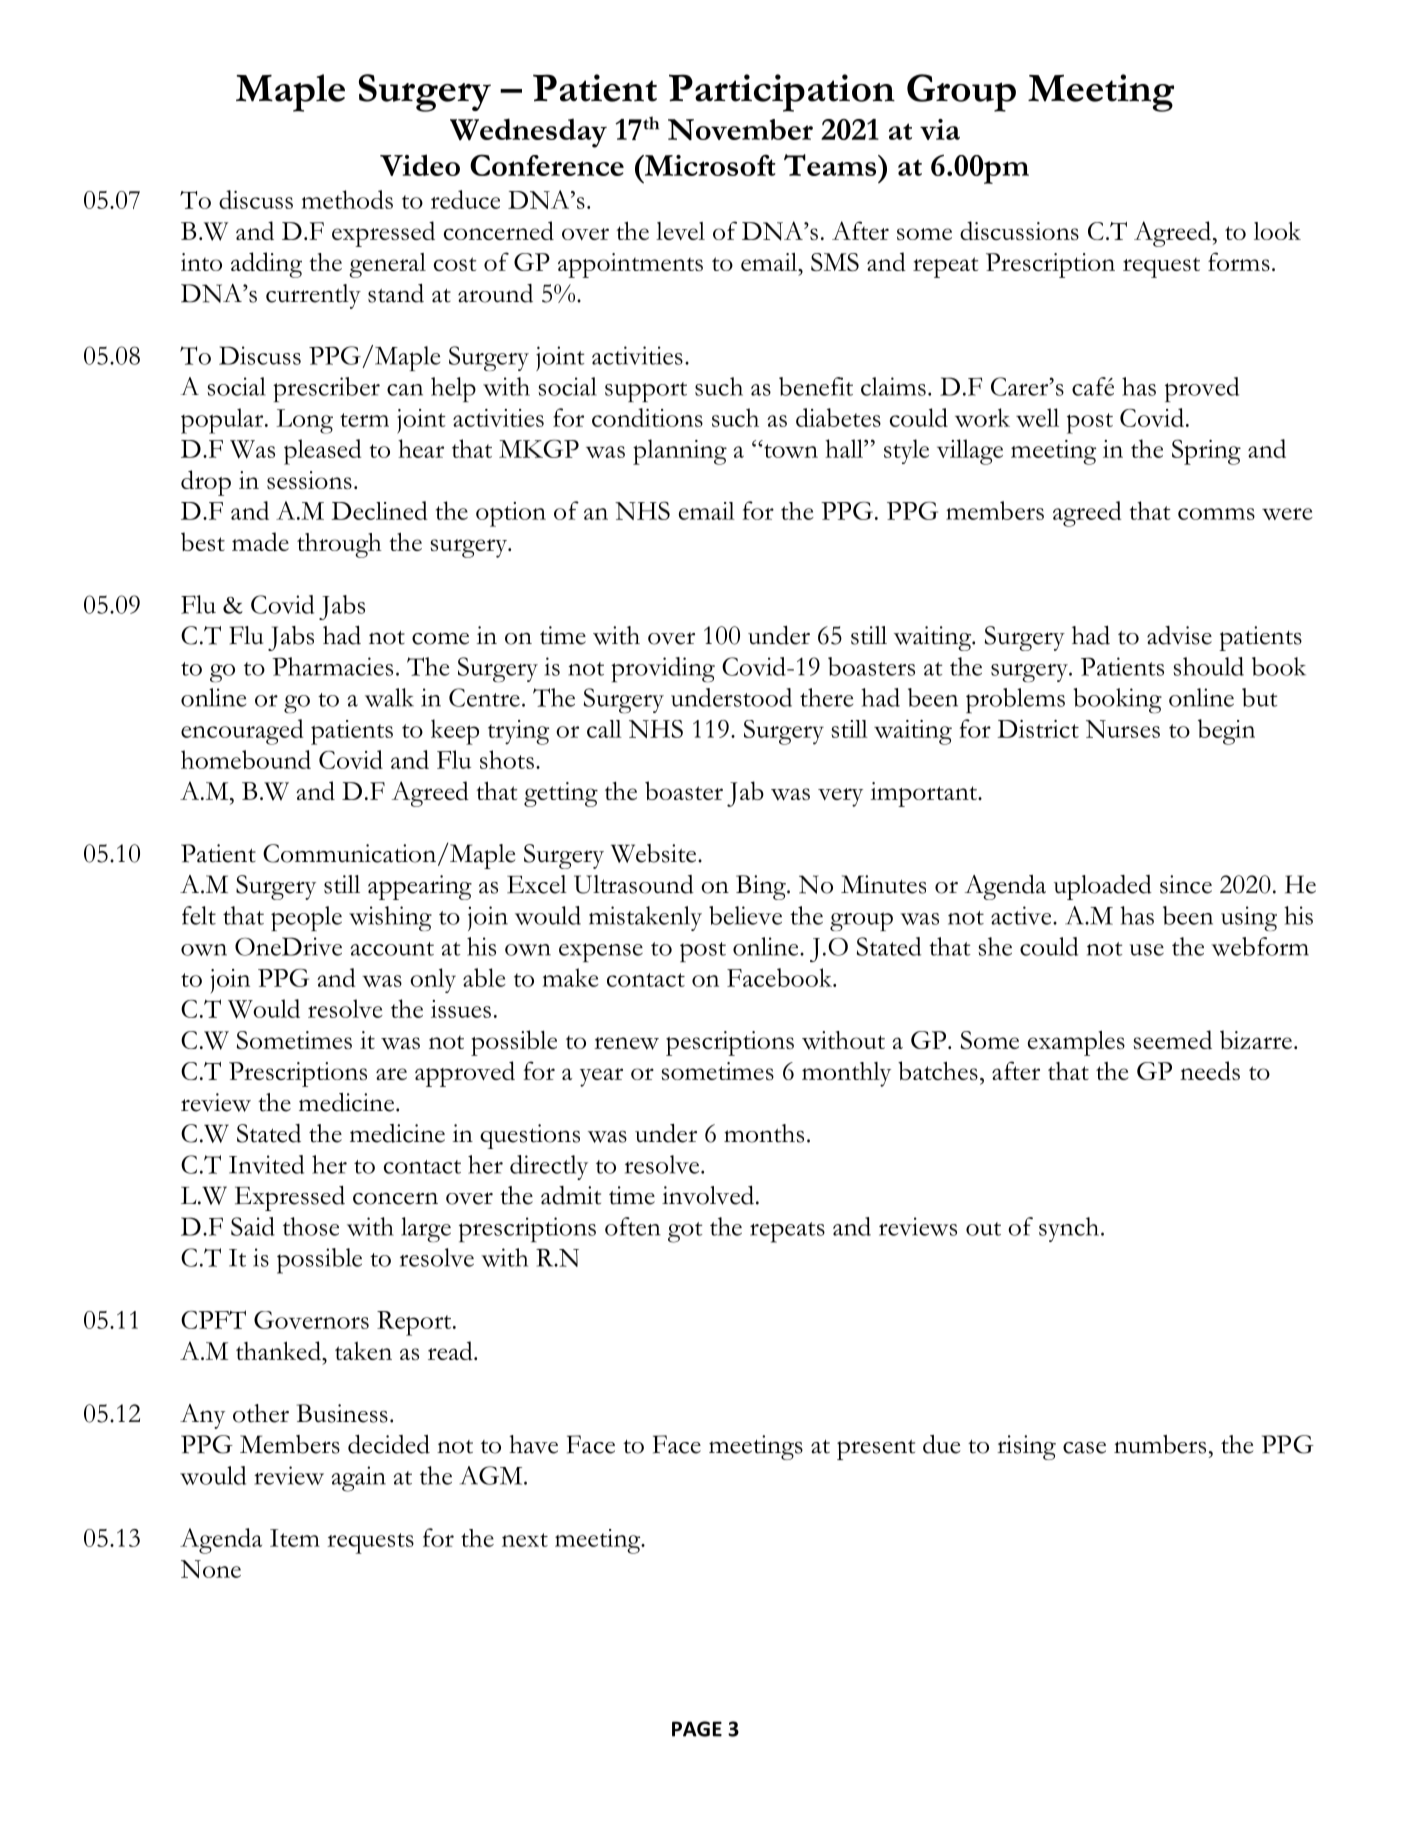 Image resolution: width=1410 pixels, height=1825 pixels. I want to click on methods, so click(347, 199).
